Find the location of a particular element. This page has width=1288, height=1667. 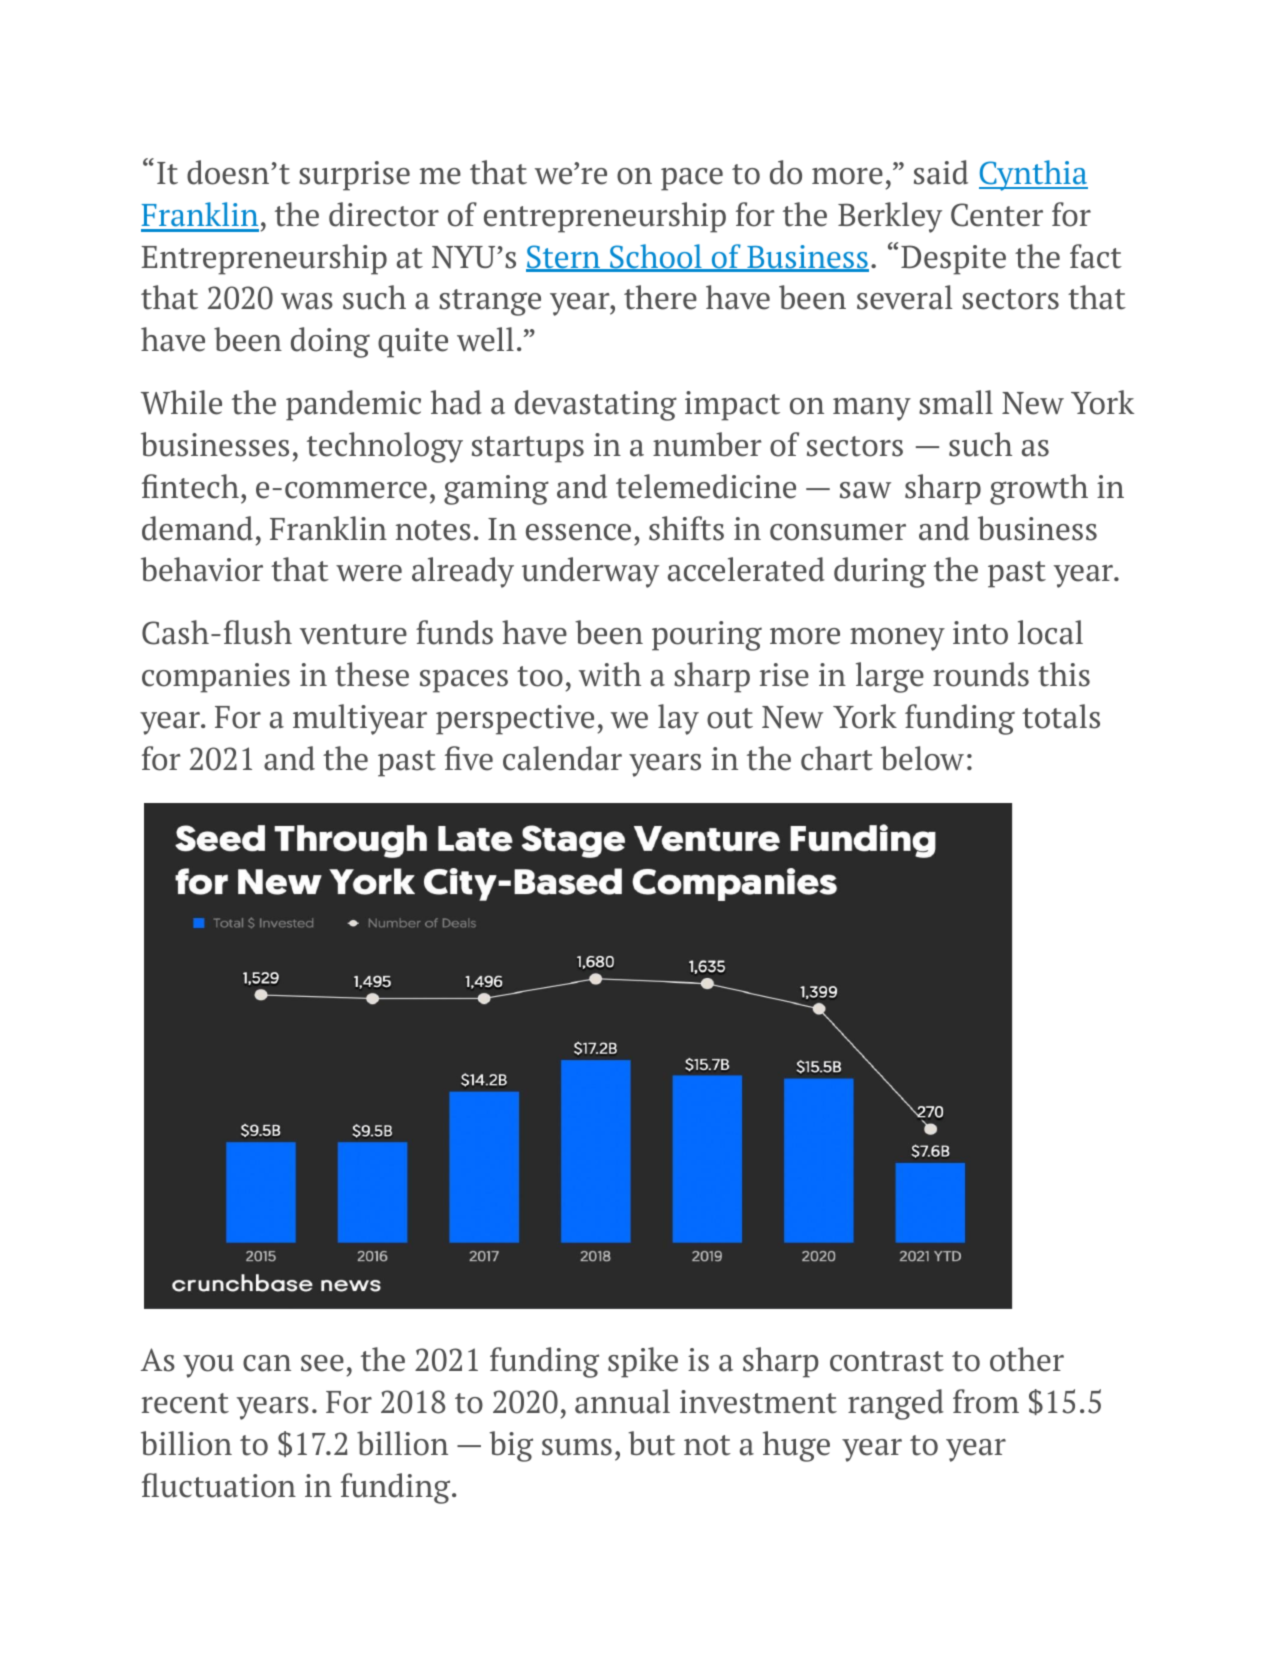

below is located at coordinates (922, 758).
